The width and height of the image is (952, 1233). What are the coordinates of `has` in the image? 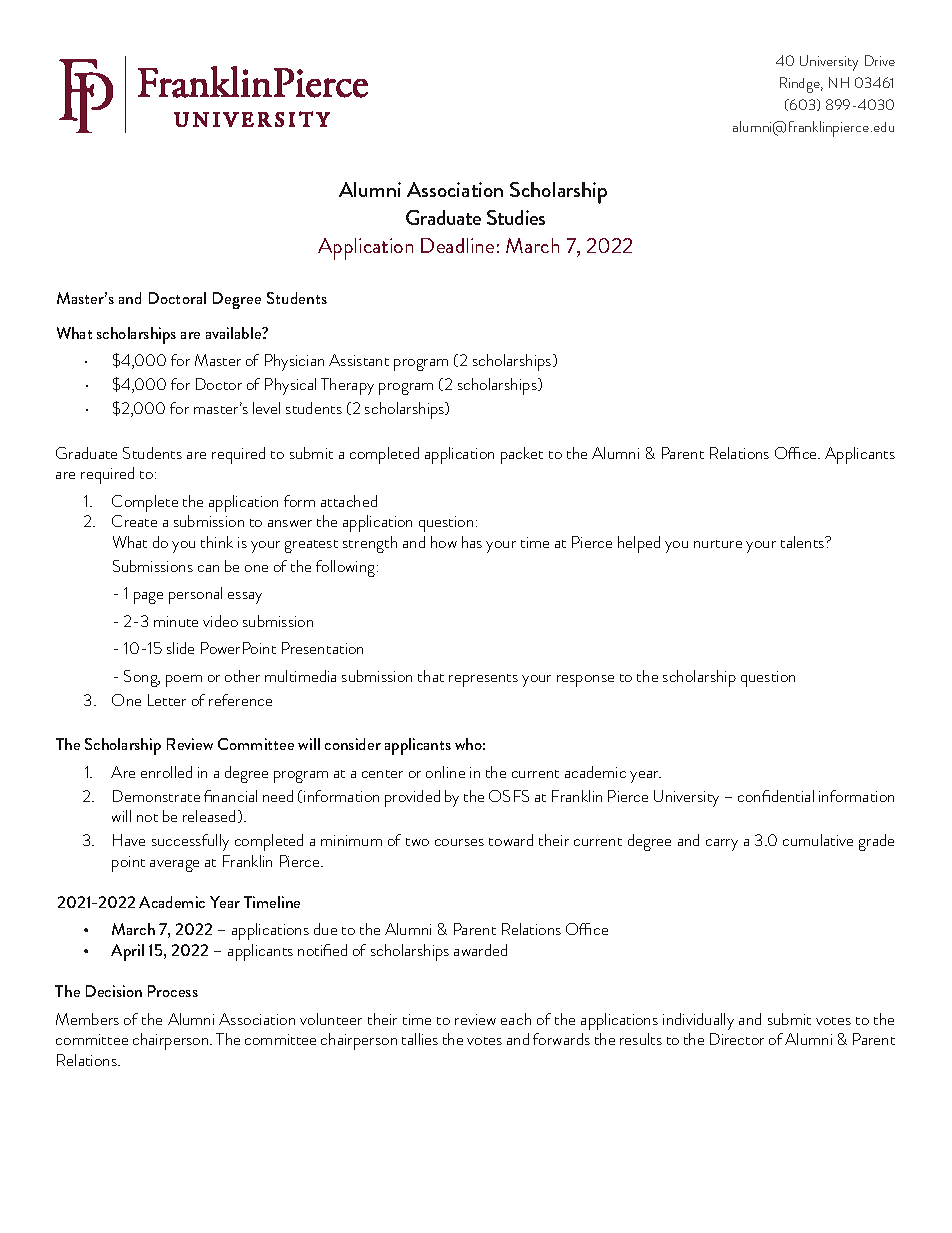 It's located at (472, 542).
